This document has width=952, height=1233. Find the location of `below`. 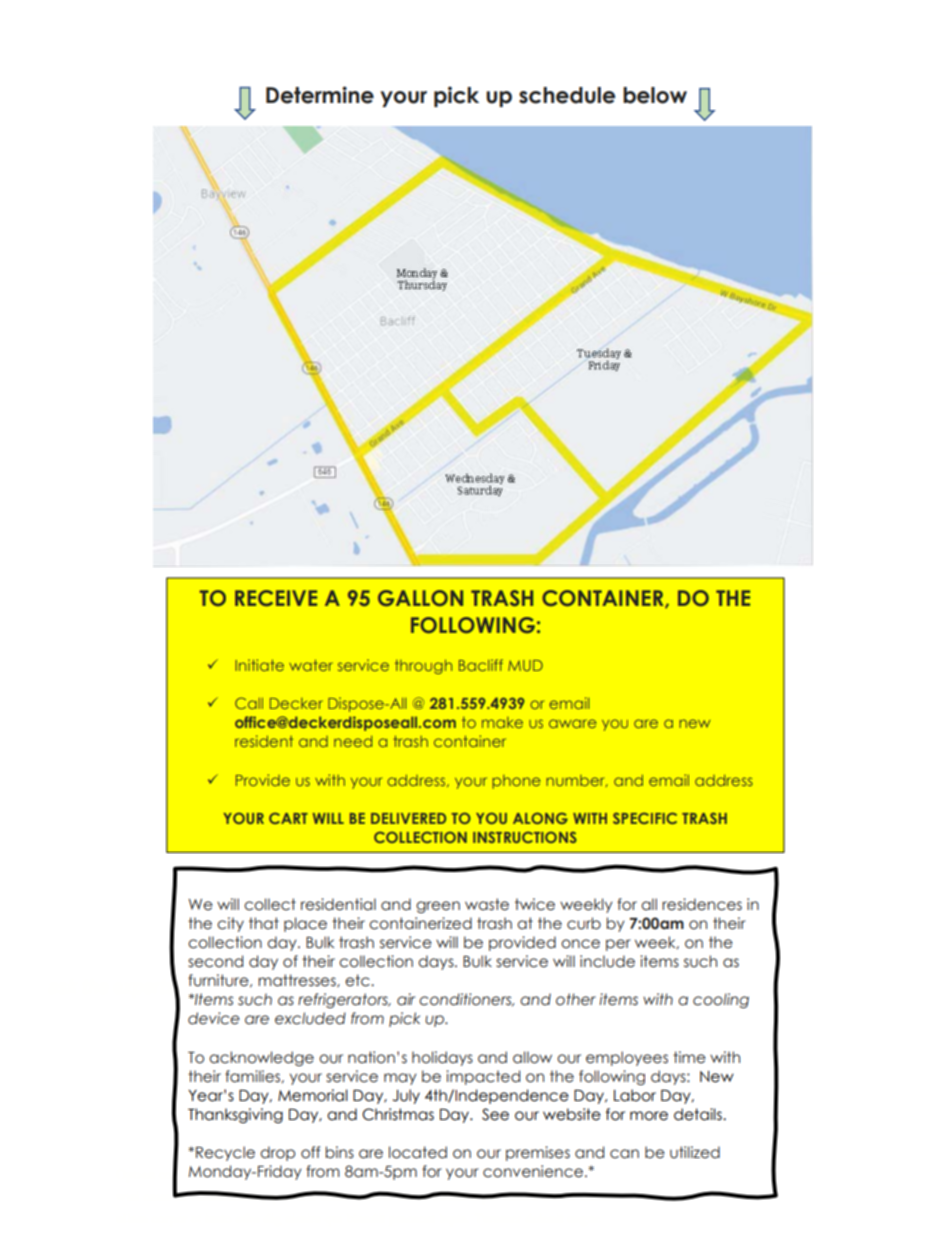

below is located at coordinates (655, 95).
